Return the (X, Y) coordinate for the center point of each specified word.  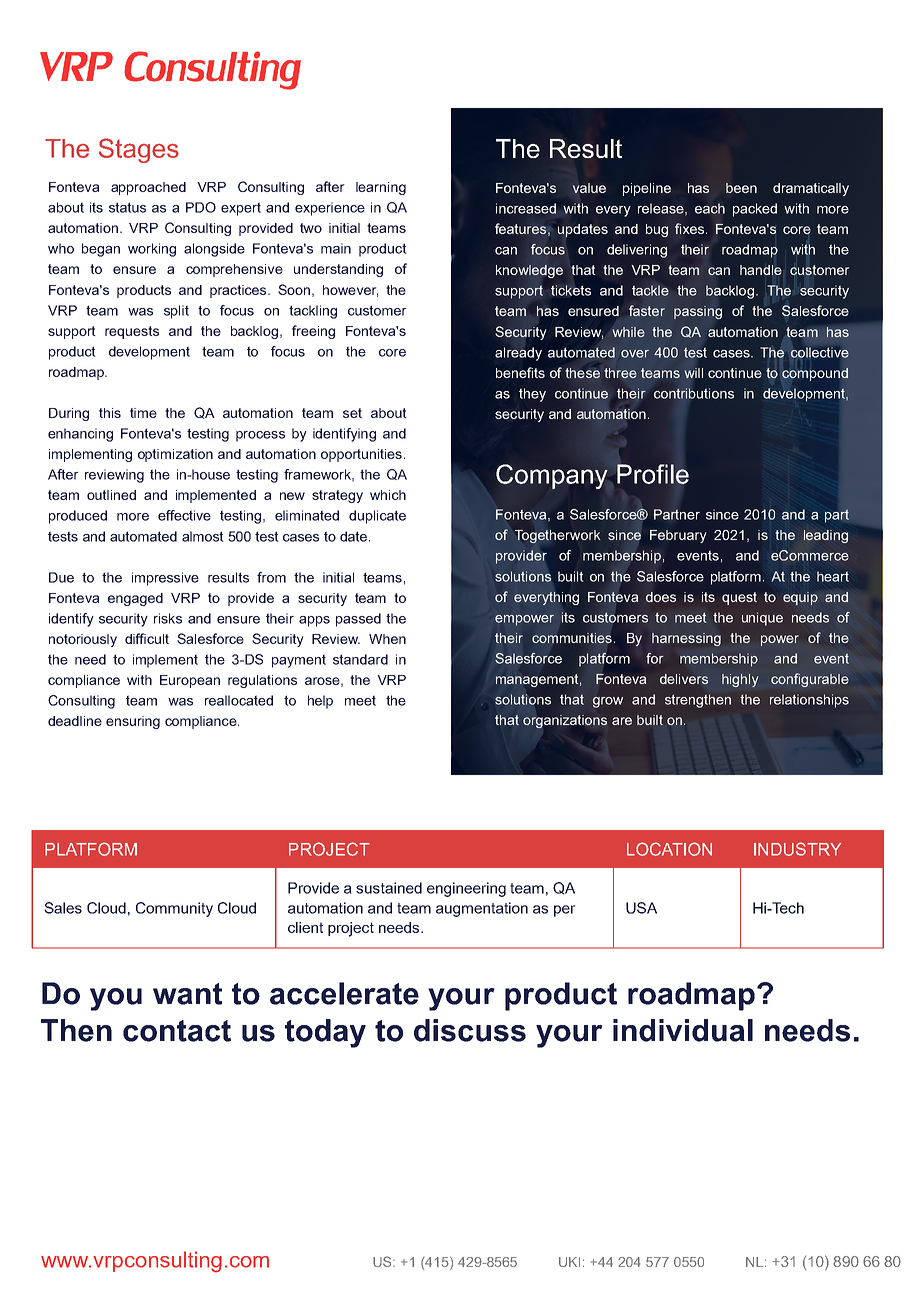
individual (683, 1030)
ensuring (133, 722)
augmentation (482, 909)
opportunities (361, 455)
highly (740, 680)
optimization (175, 455)
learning (381, 188)
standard (360, 659)
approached (148, 188)
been (741, 188)
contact (177, 1031)
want (187, 994)
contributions (694, 393)
